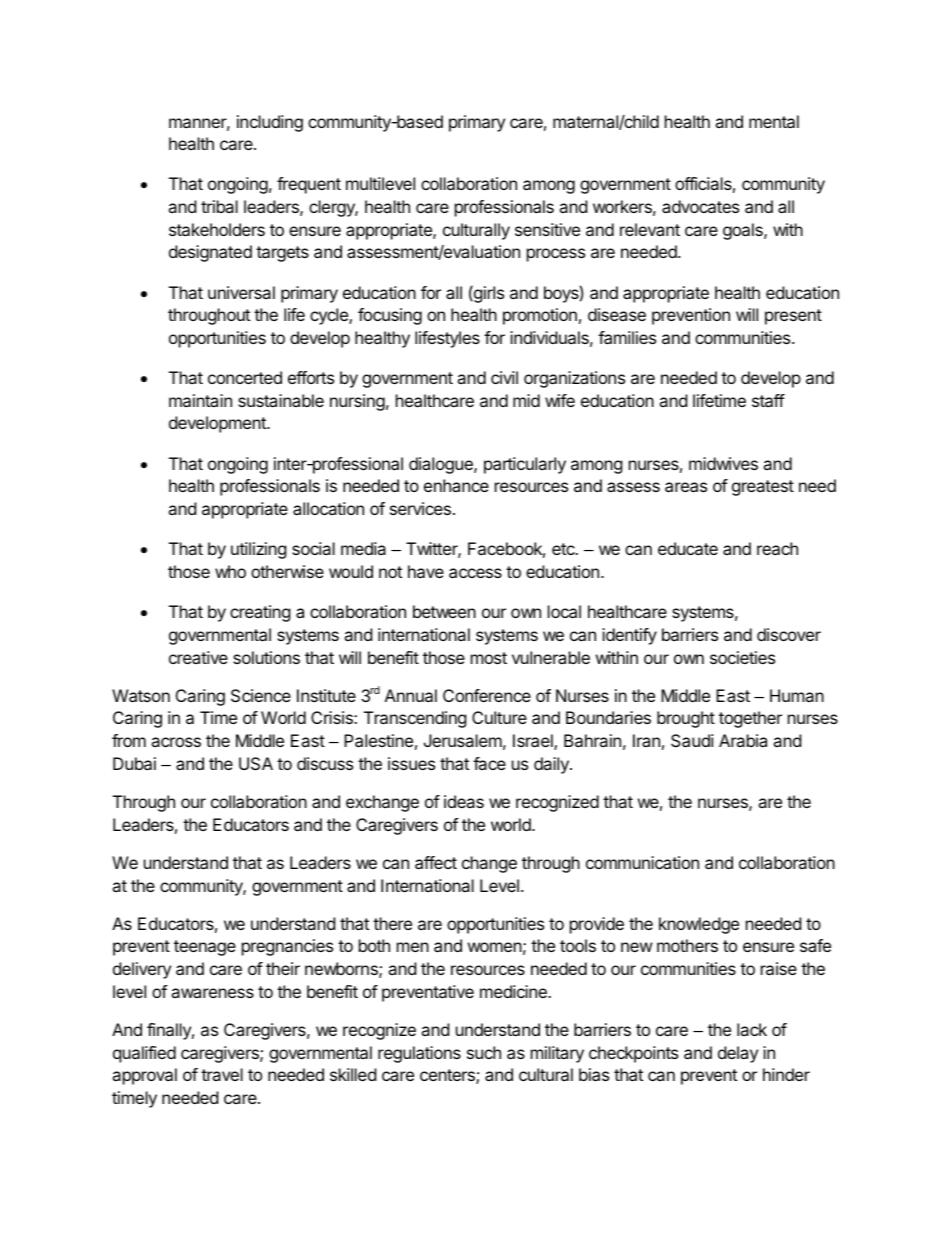  I want to click on sensitive, so click(547, 229).
